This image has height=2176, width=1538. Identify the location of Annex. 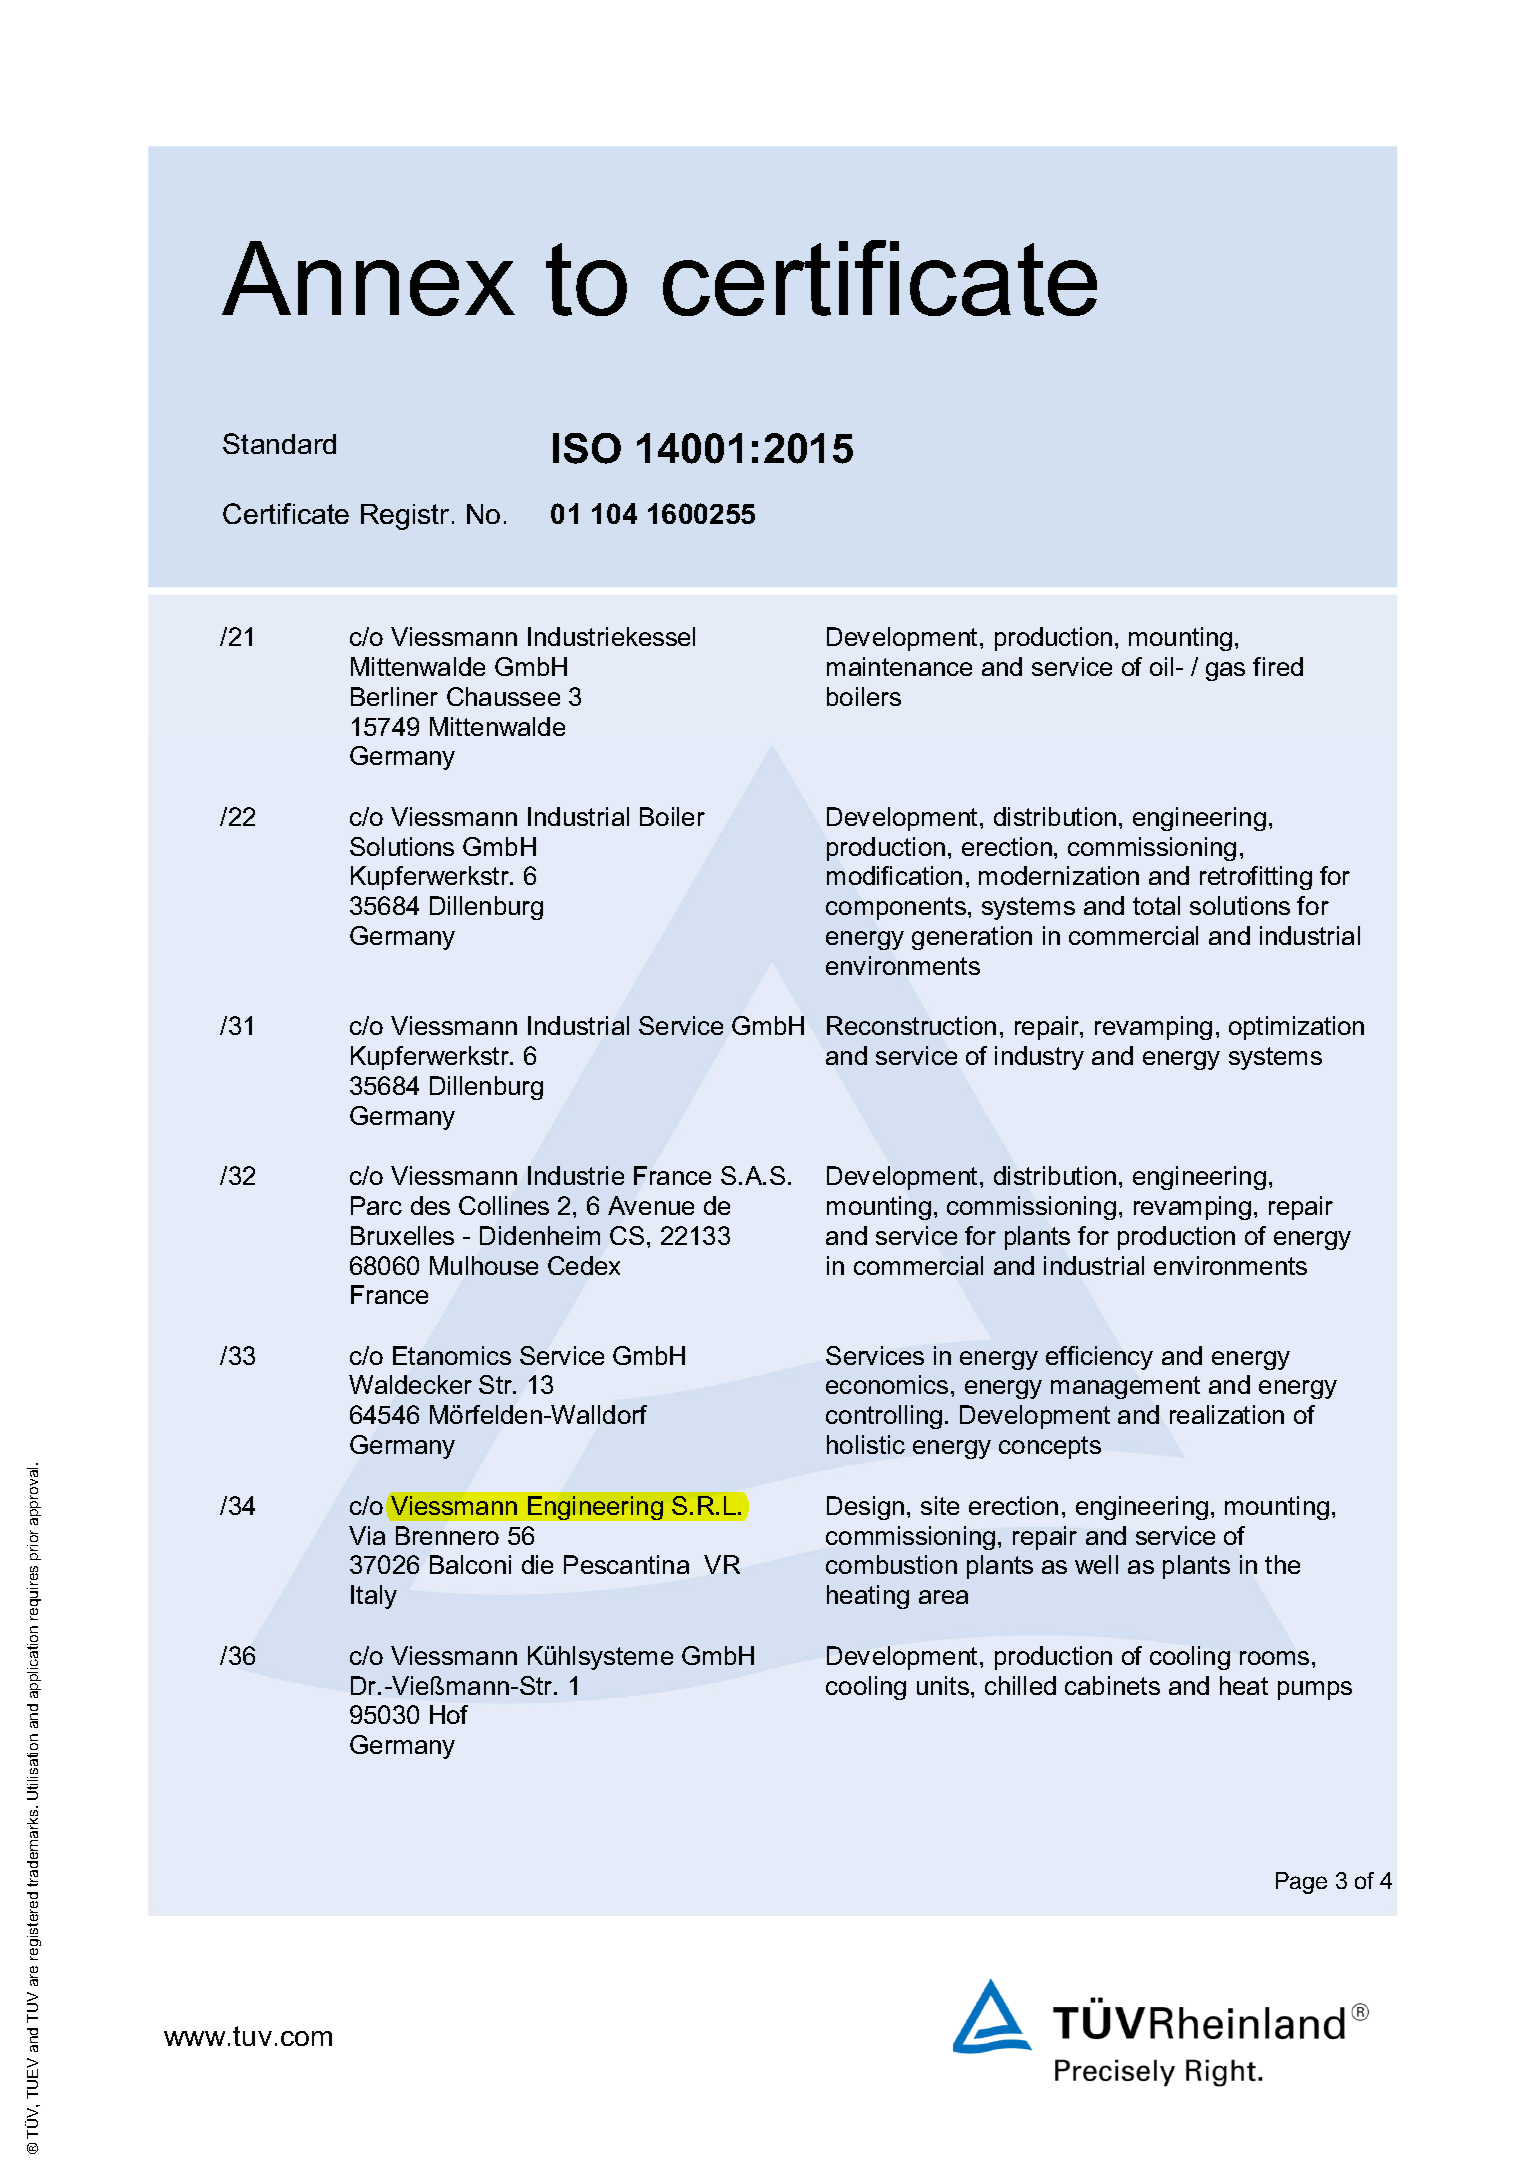
(368, 278).
